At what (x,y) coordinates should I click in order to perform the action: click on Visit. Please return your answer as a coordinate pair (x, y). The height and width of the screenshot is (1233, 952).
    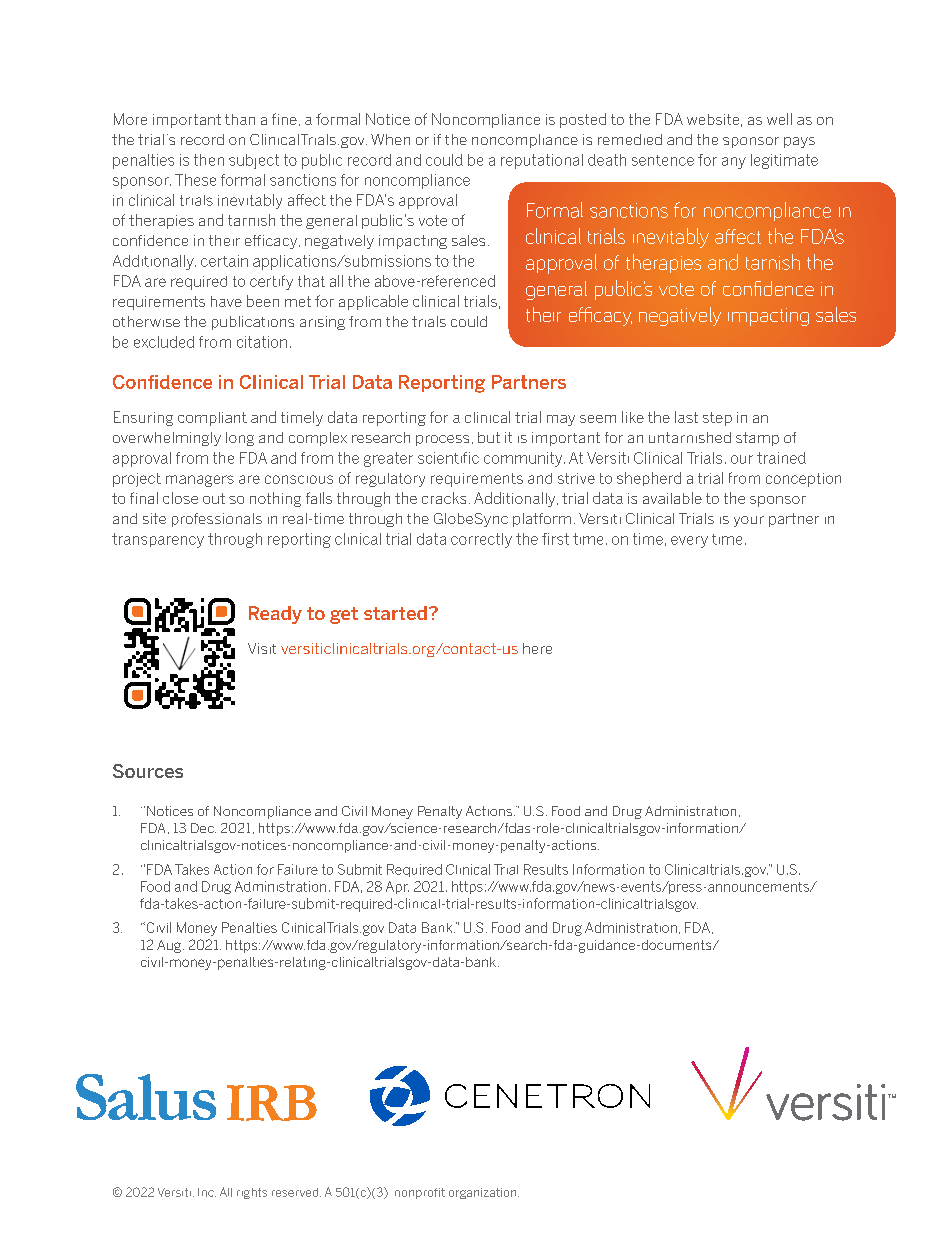
    Looking at the image, I should click on (262, 648).
